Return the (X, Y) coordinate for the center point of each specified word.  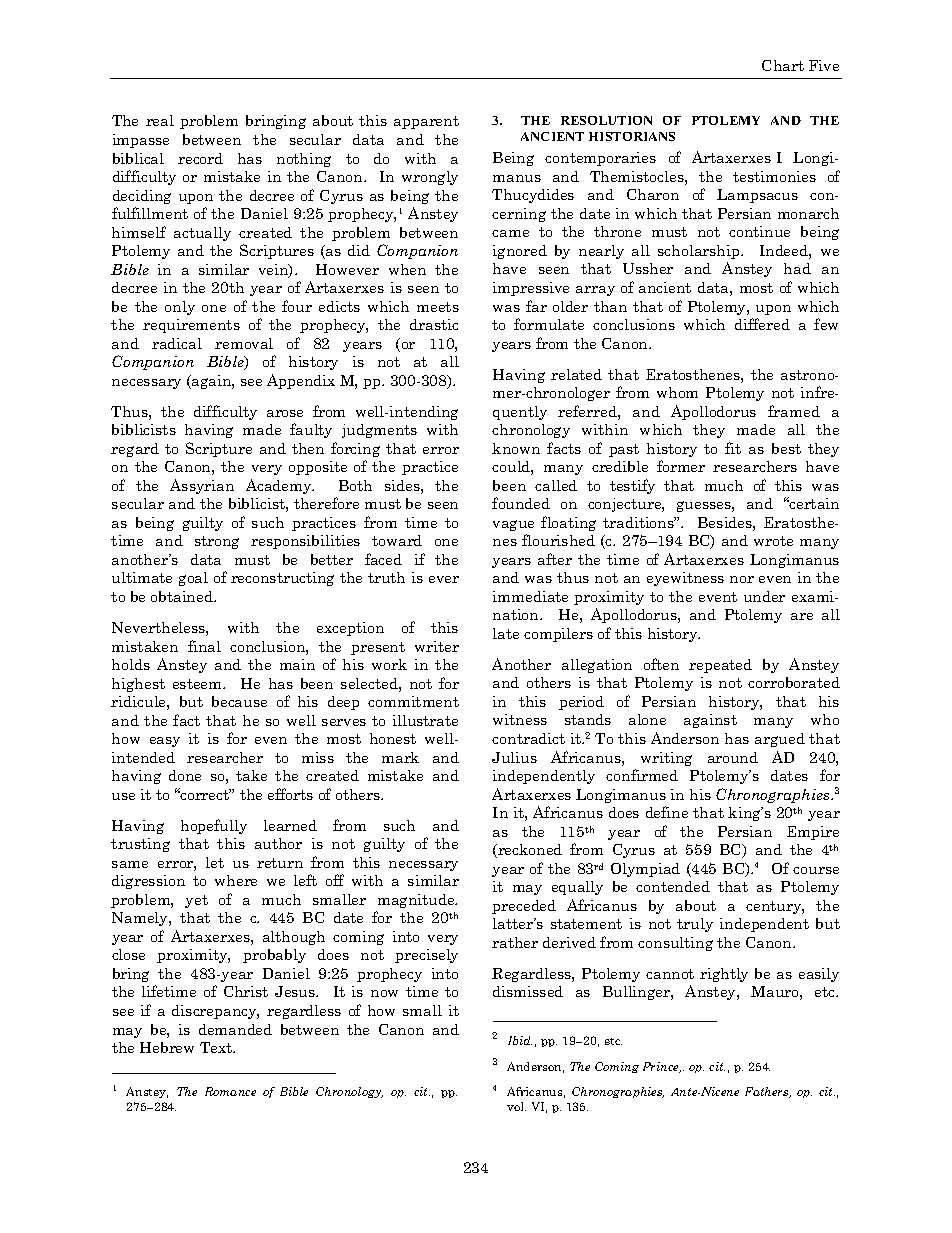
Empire (813, 833)
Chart (783, 65)
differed (762, 324)
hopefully (214, 826)
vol (516, 1106)
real (160, 120)
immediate (530, 596)
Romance (230, 1091)
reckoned (529, 851)
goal (193, 579)
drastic (434, 324)
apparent (426, 122)
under (764, 596)
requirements (191, 326)
